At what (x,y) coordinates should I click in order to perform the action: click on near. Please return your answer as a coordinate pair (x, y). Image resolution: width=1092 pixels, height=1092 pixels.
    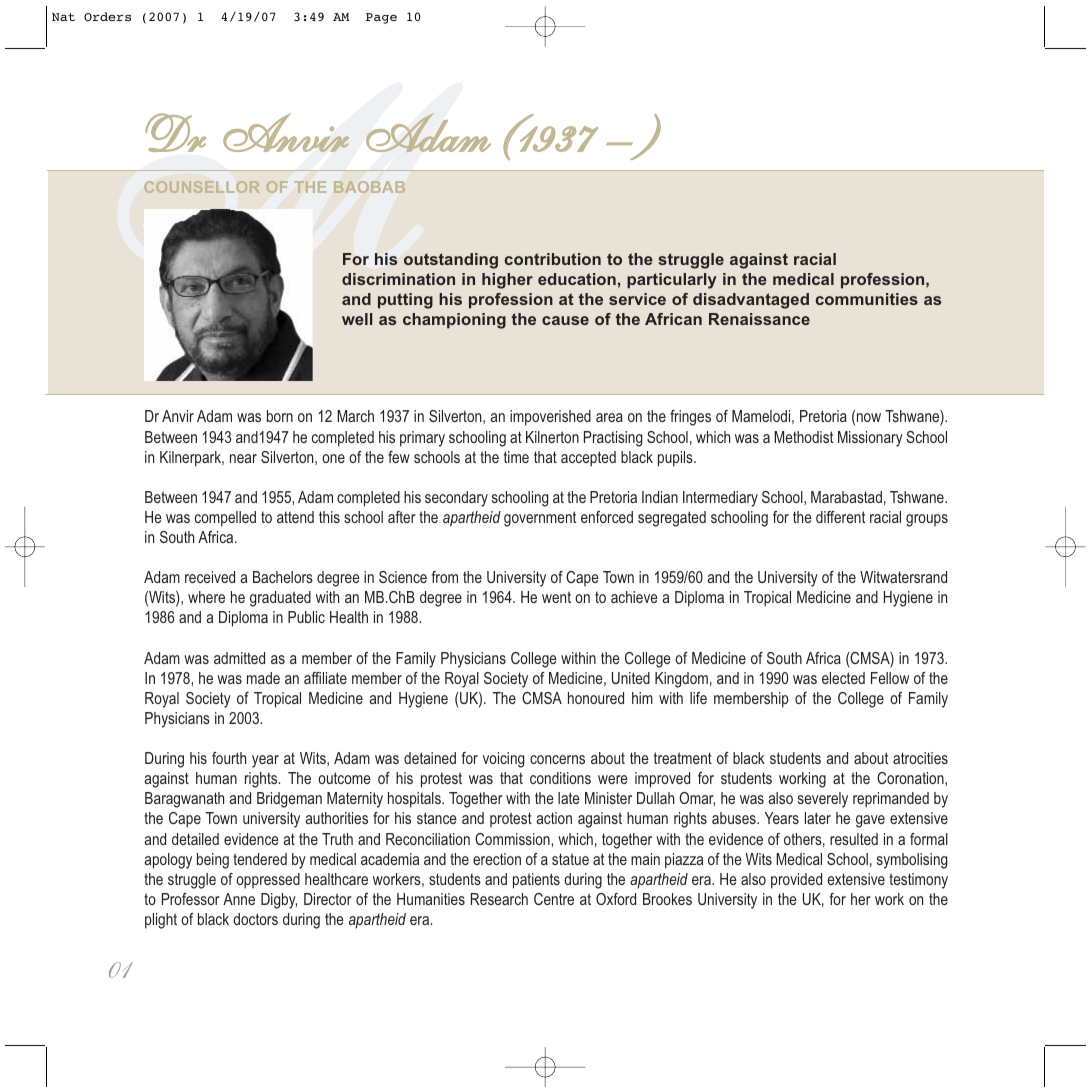
    Looking at the image, I should click on (243, 458).
